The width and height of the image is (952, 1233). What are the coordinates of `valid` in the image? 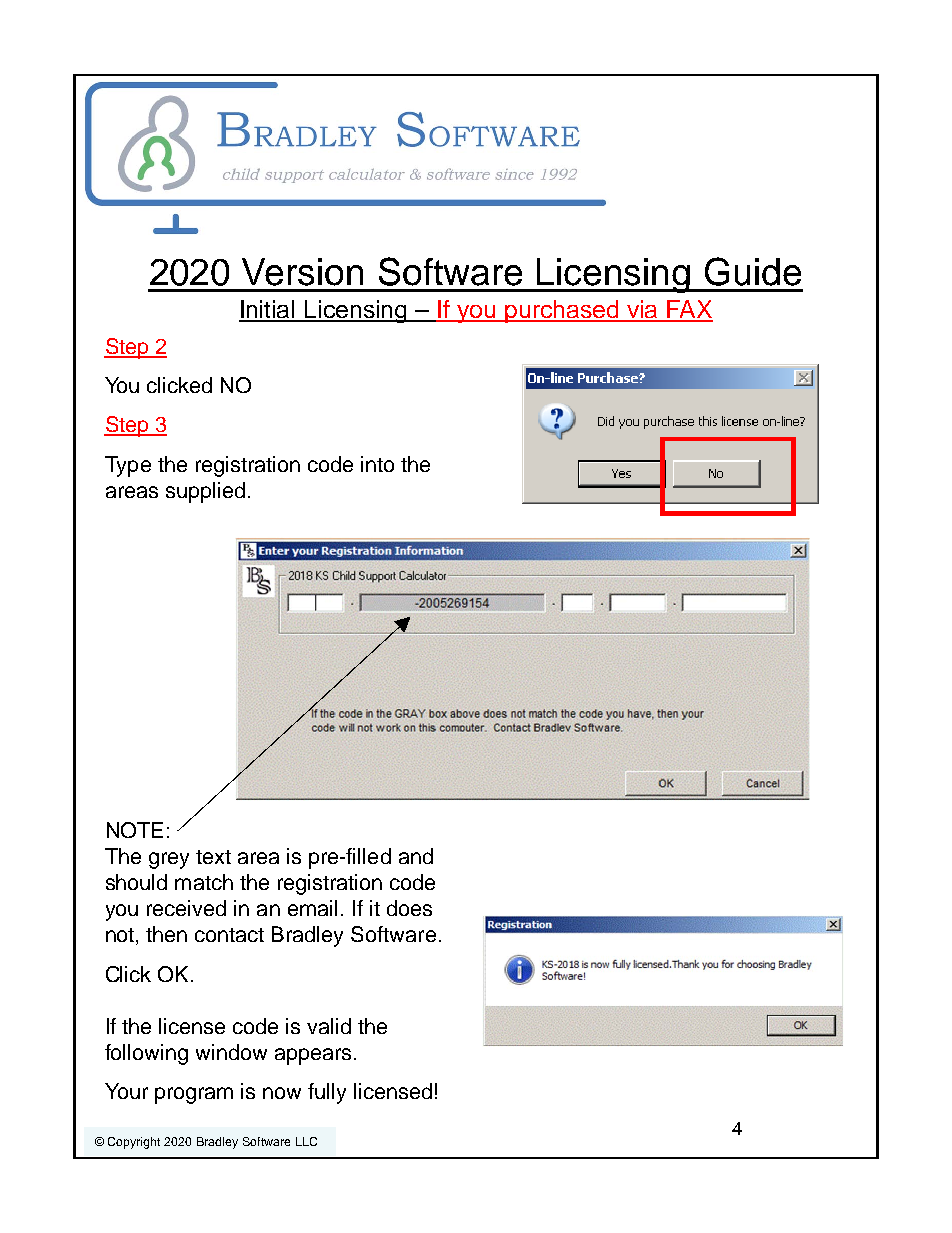 It's located at (329, 1026).
